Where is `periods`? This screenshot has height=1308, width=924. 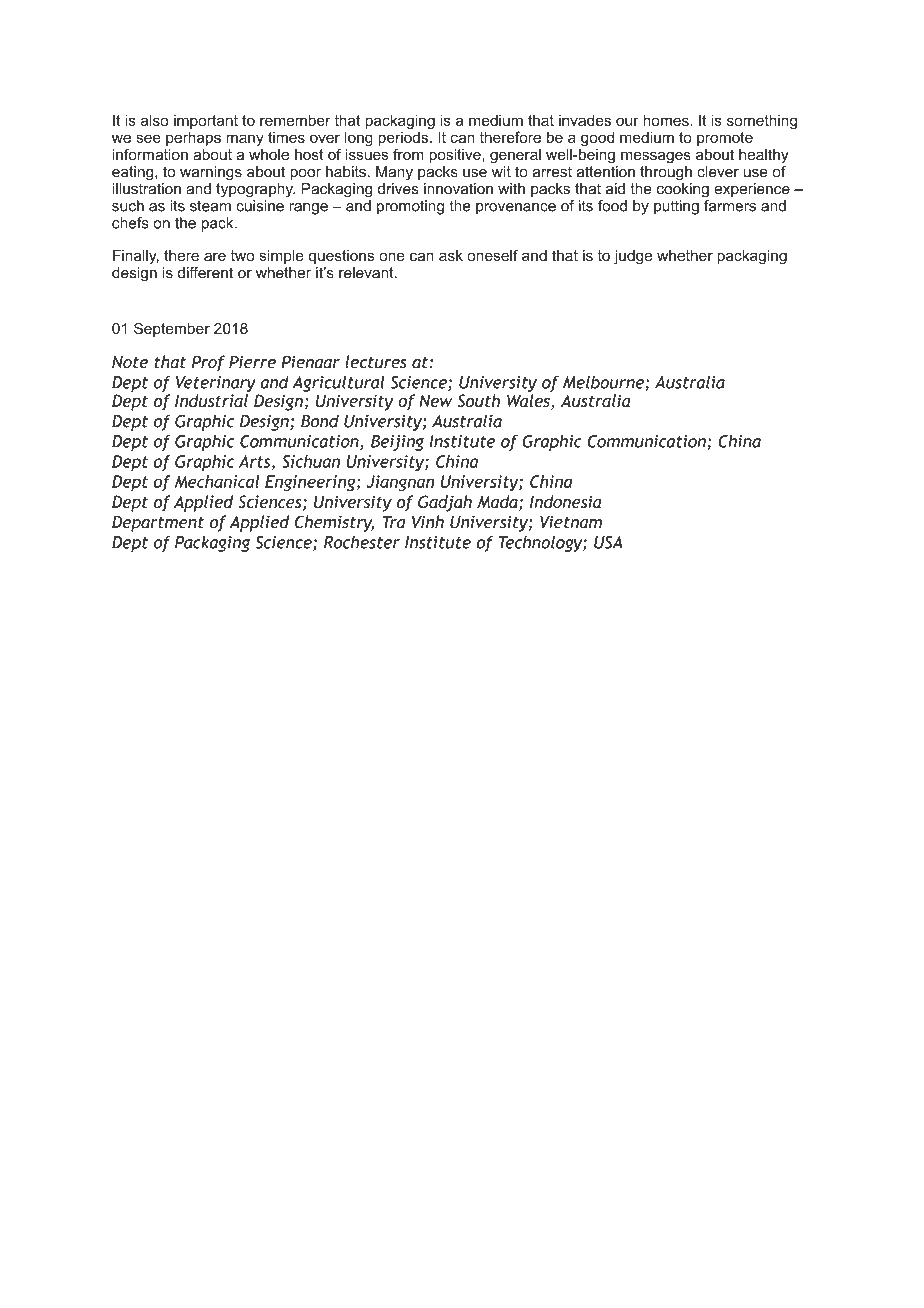 periods is located at coordinates (403, 138).
